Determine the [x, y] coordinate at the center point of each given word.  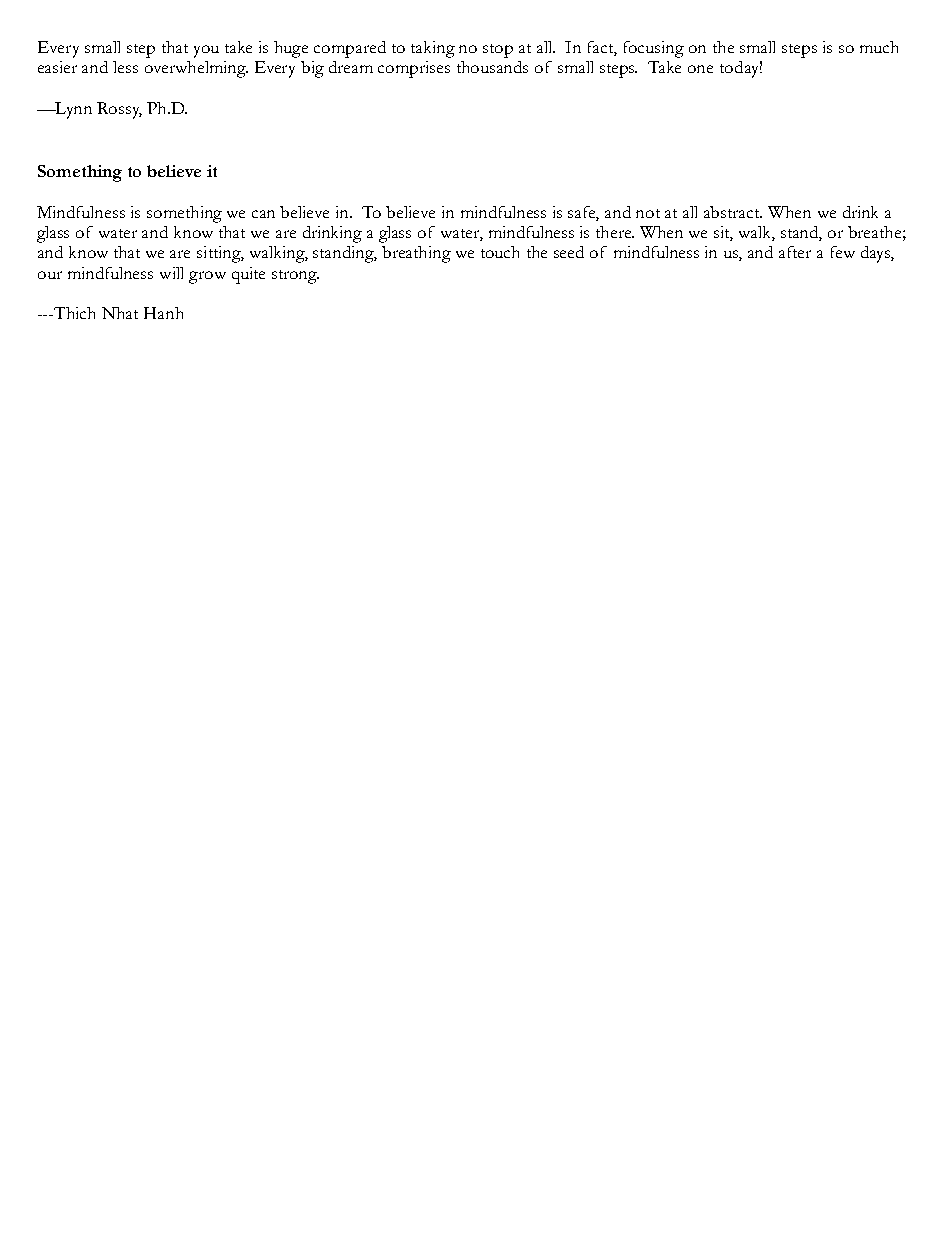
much [879, 47]
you [206, 51]
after [795, 252]
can [263, 214]
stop [498, 51]
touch [500, 252]
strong [295, 277]
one [700, 69]
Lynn [73, 110]
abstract [733, 212]
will [171, 273]
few [843, 252]
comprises [414, 69]
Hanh [163, 313]
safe [583, 213]
